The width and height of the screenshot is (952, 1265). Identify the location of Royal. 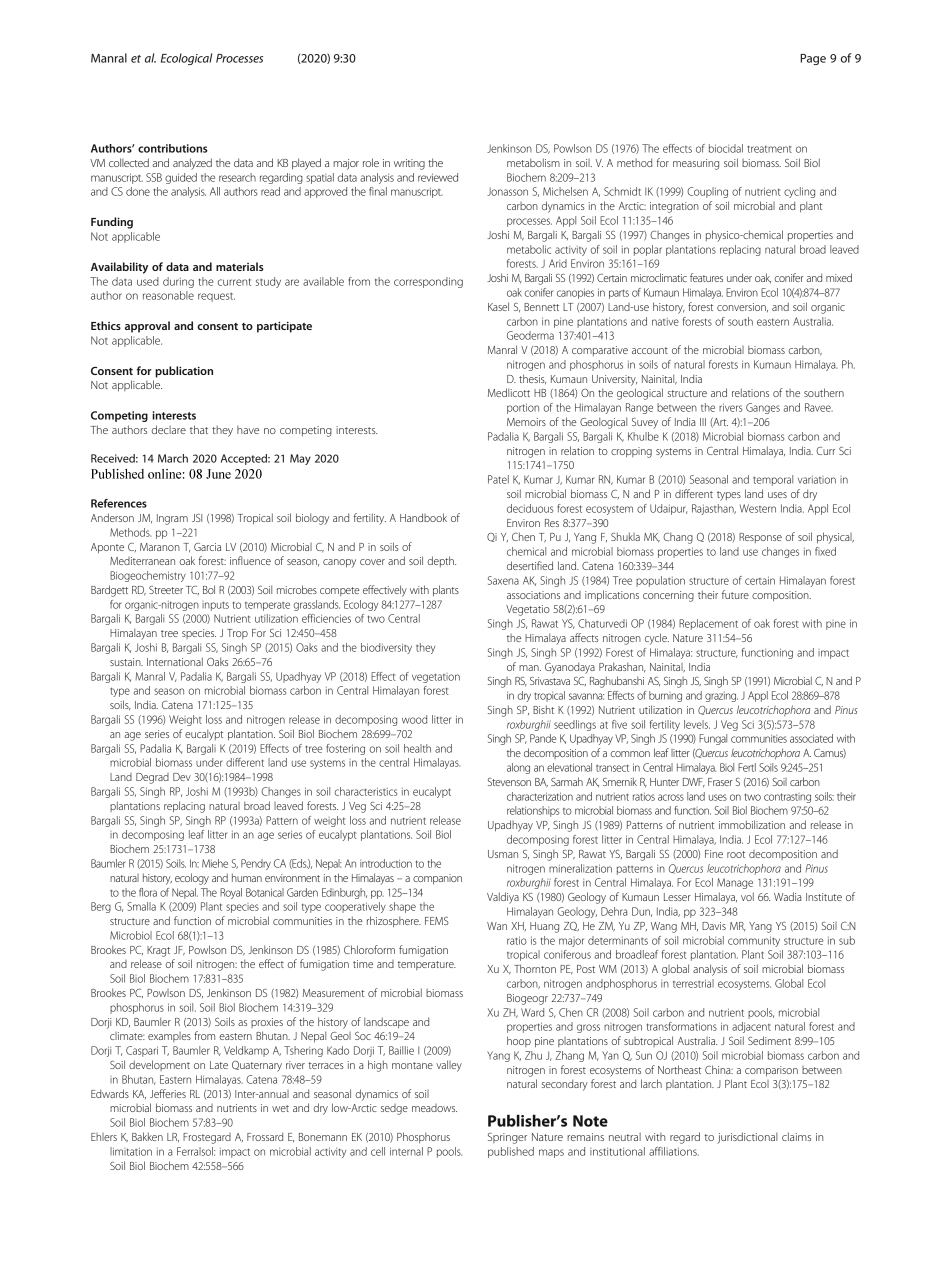
(231, 893).
